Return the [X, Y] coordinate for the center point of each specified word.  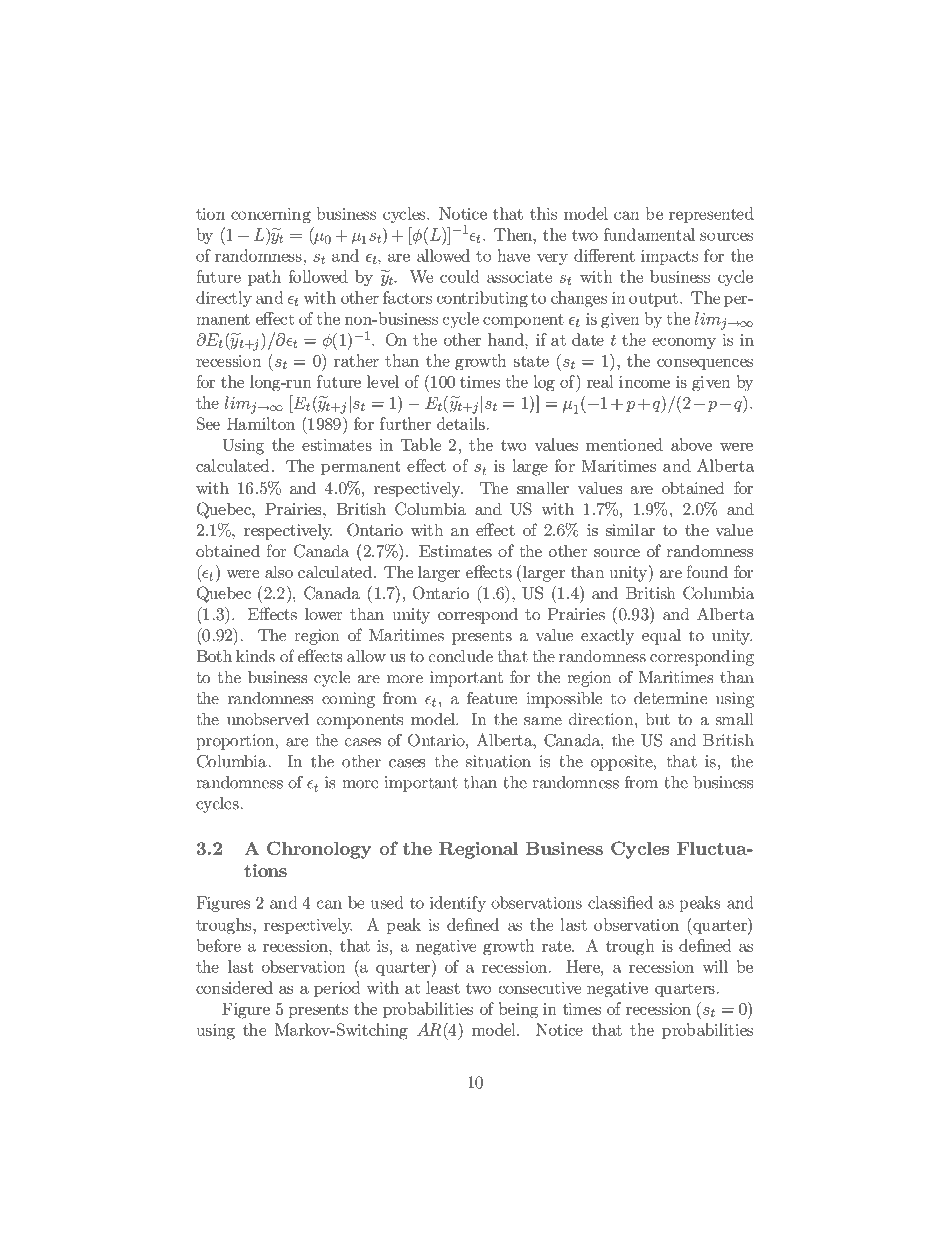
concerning [271, 215]
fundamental [649, 234]
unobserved [268, 719]
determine [671, 698]
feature [492, 698]
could [460, 276]
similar [630, 530]
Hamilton [261, 423]
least [443, 987]
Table [421, 444]
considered [234, 987]
